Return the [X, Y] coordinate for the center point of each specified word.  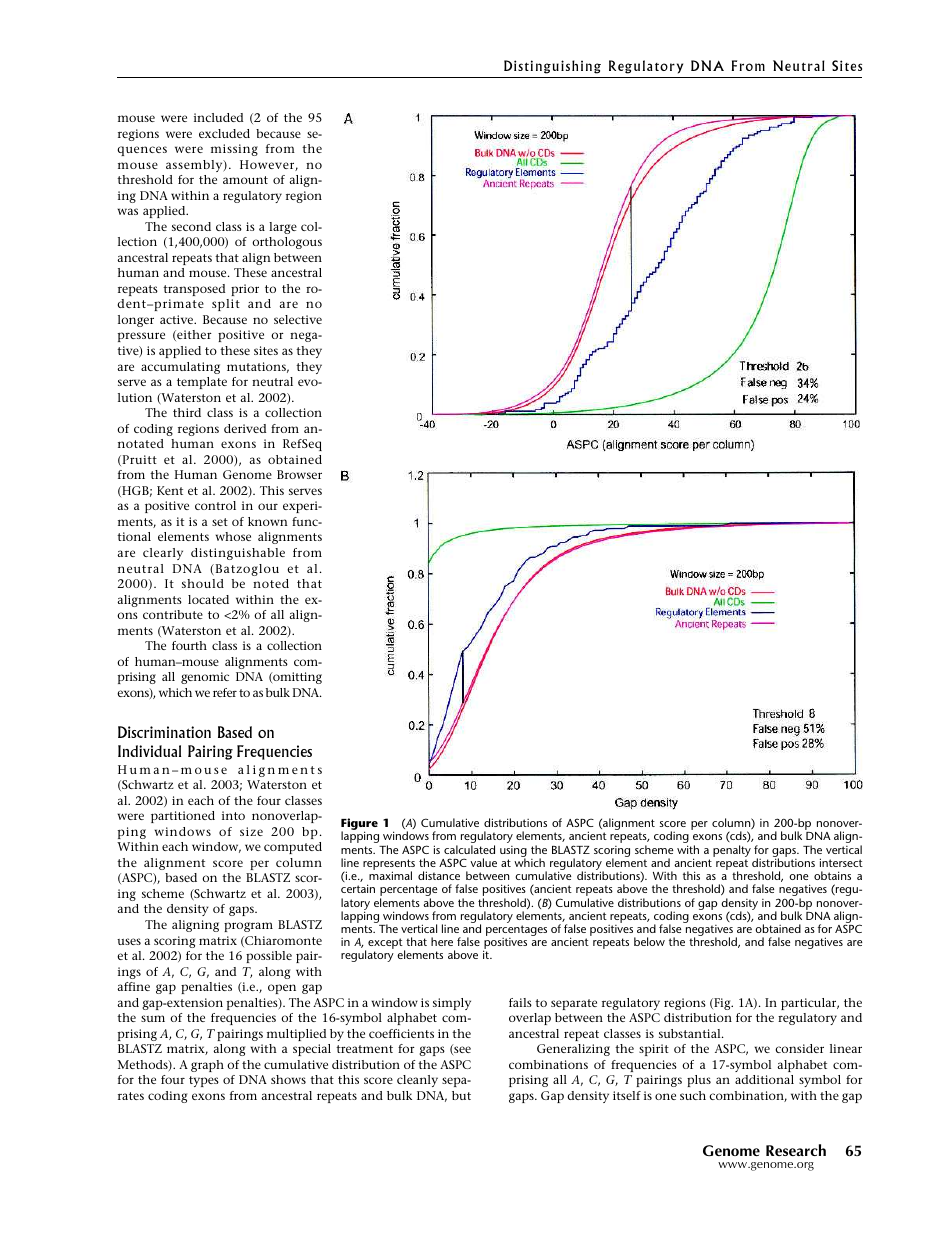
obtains [832, 875]
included [218, 117]
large [283, 228]
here [442, 941]
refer [225, 692]
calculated [469, 849]
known [268, 521]
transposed [194, 290]
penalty [732, 852]
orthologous [287, 243]
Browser [299, 474]
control [215, 505]
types [204, 1081]
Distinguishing [552, 67]
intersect [841, 862]
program [248, 927]
